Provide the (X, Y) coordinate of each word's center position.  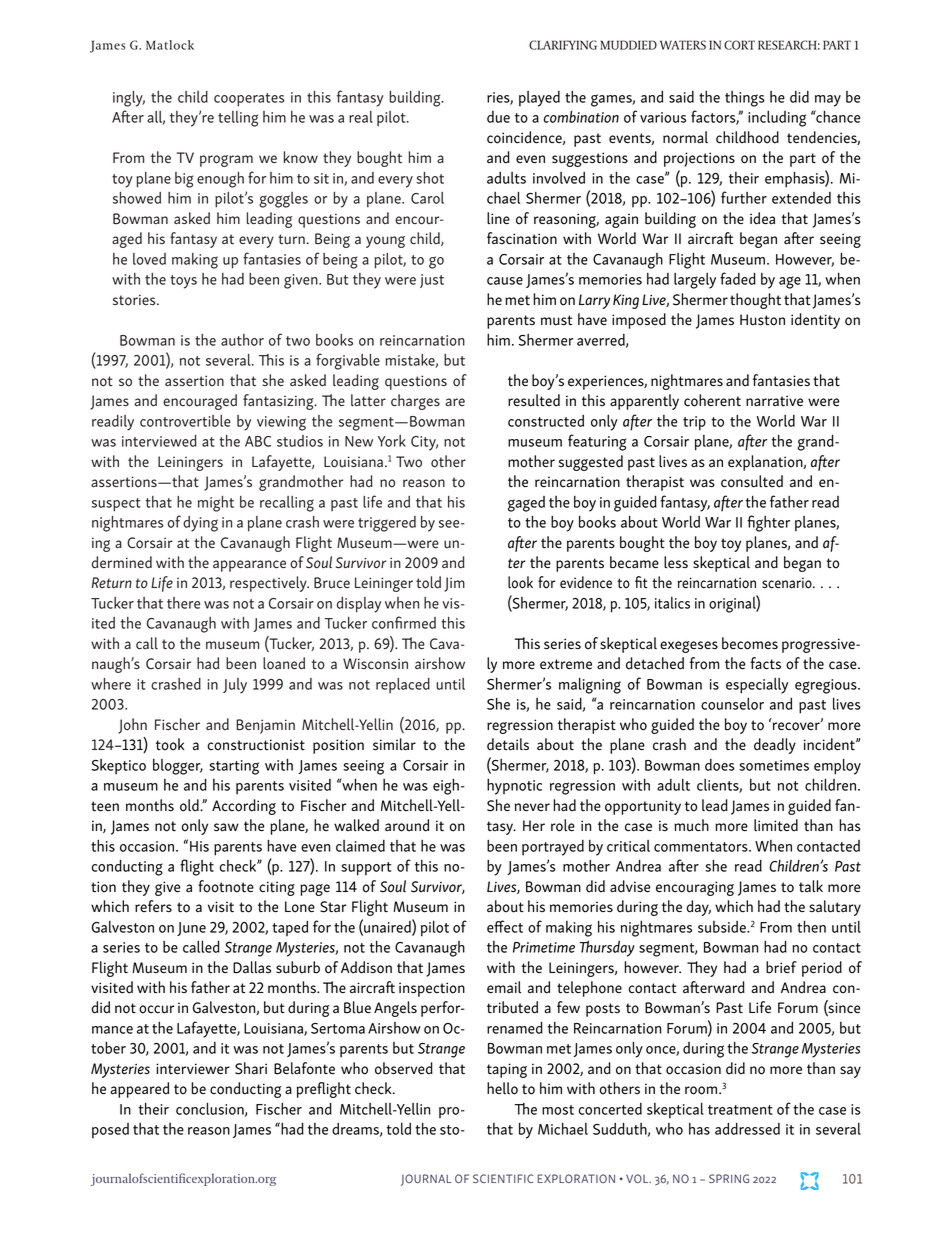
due (498, 117)
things (745, 99)
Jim (454, 584)
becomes (750, 643)
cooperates (249, 100)
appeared (139, 1090)
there (183, 603)
